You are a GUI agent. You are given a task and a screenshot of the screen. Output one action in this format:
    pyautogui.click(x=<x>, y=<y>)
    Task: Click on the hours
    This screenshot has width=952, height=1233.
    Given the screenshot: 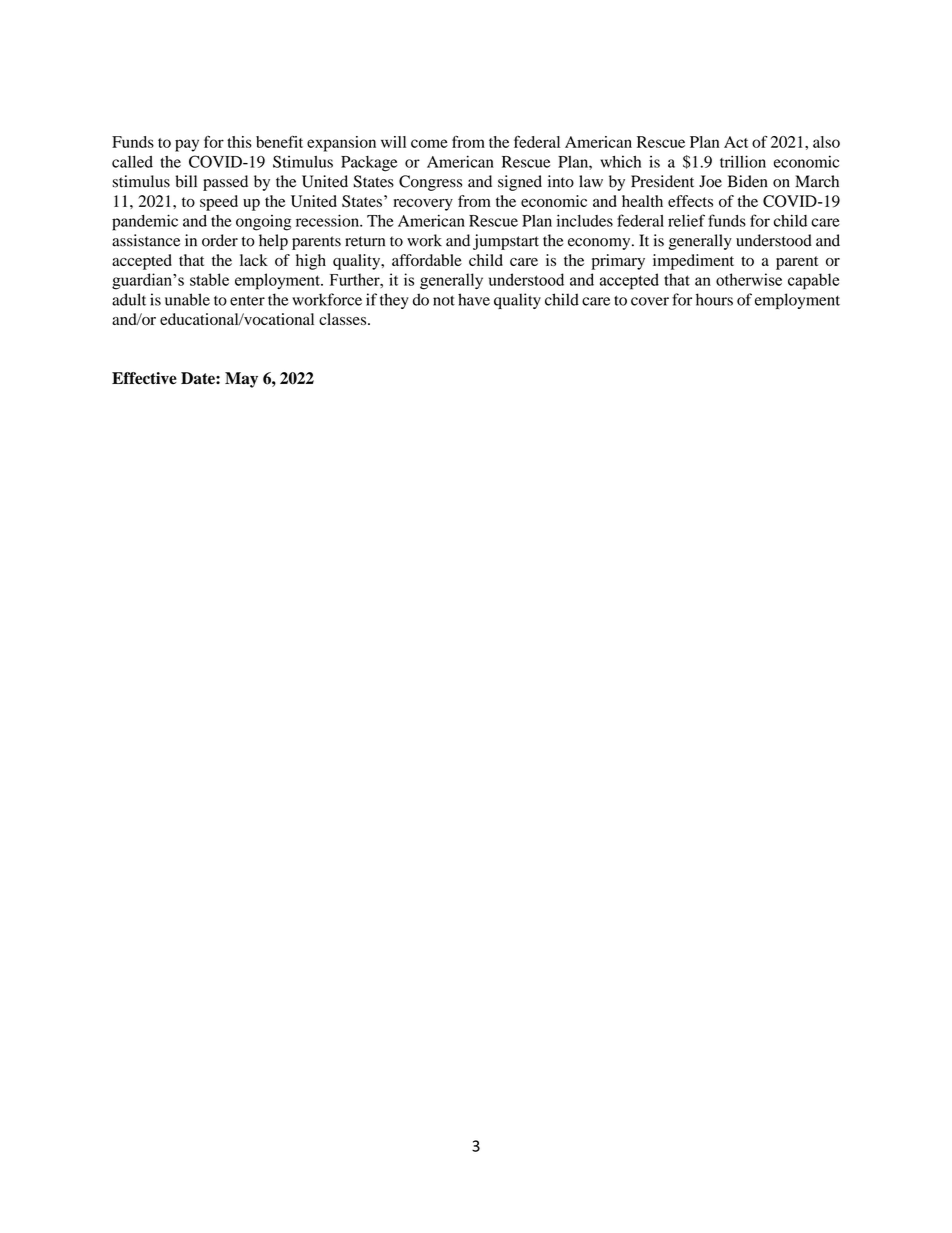 What is the action you would take?
    pyautogui.click(x=714, y=299)
